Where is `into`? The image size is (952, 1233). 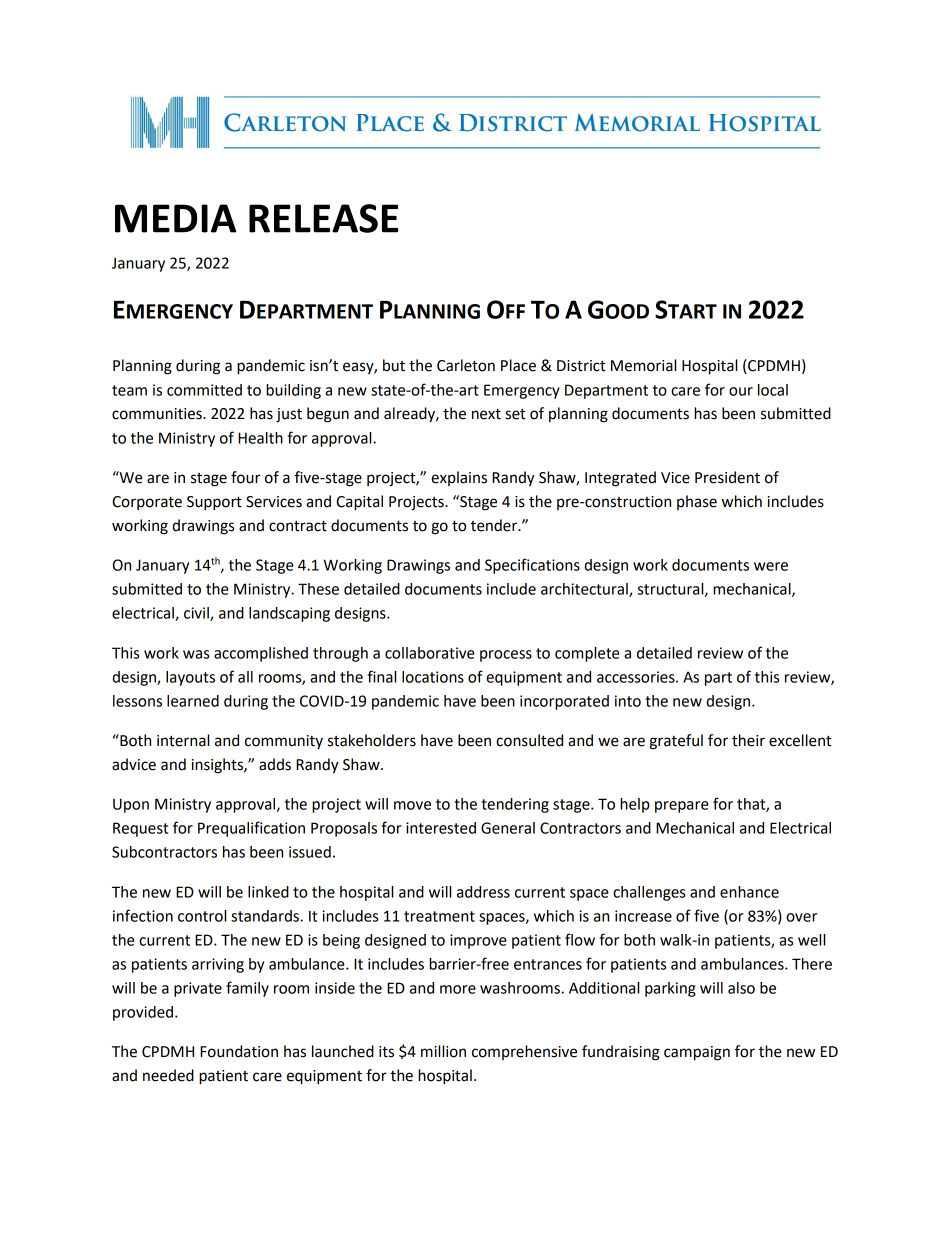
into is located at coordinates (628, 701).
